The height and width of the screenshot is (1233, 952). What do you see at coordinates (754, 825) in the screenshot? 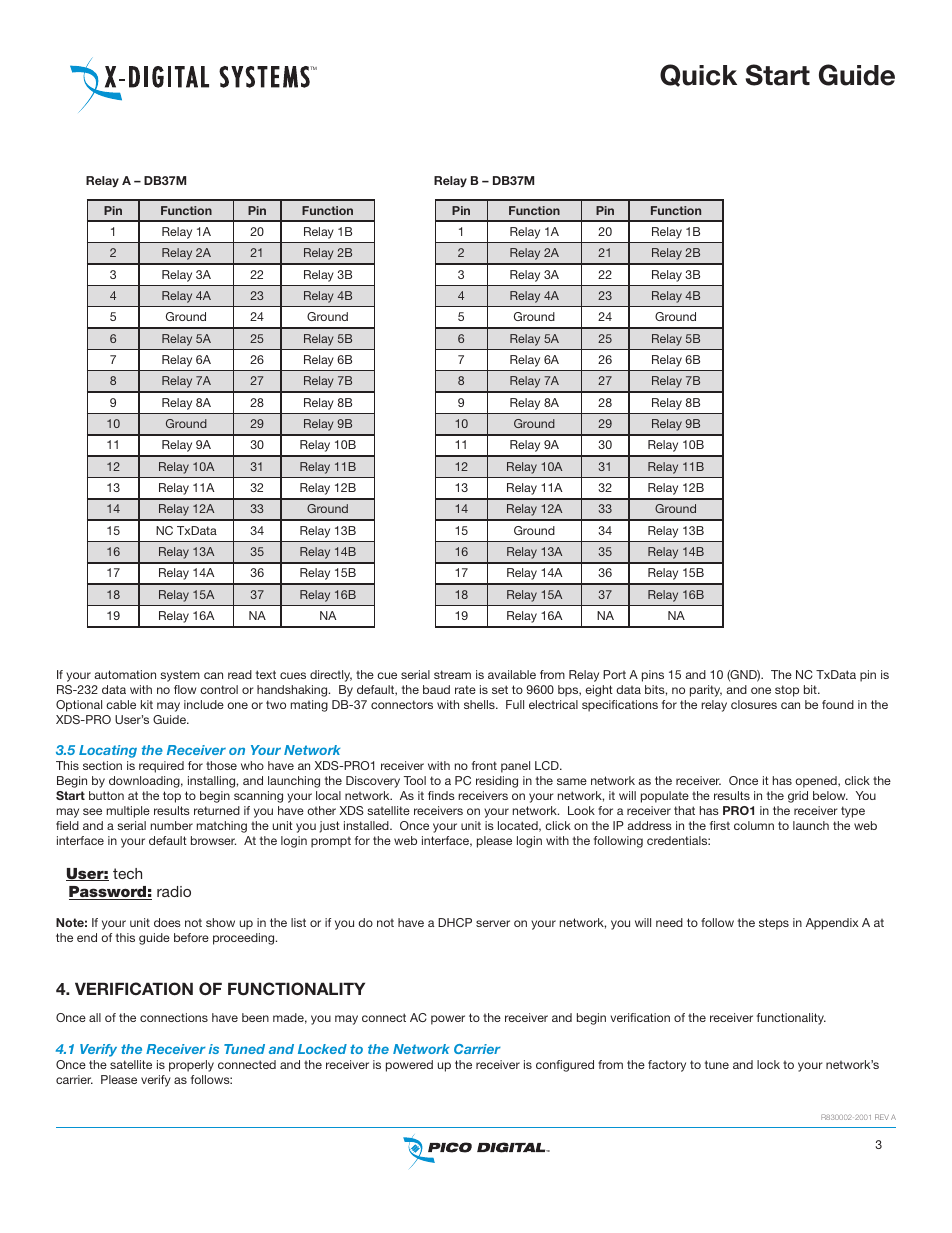
I see `column` at bounding box center [754, 825].
